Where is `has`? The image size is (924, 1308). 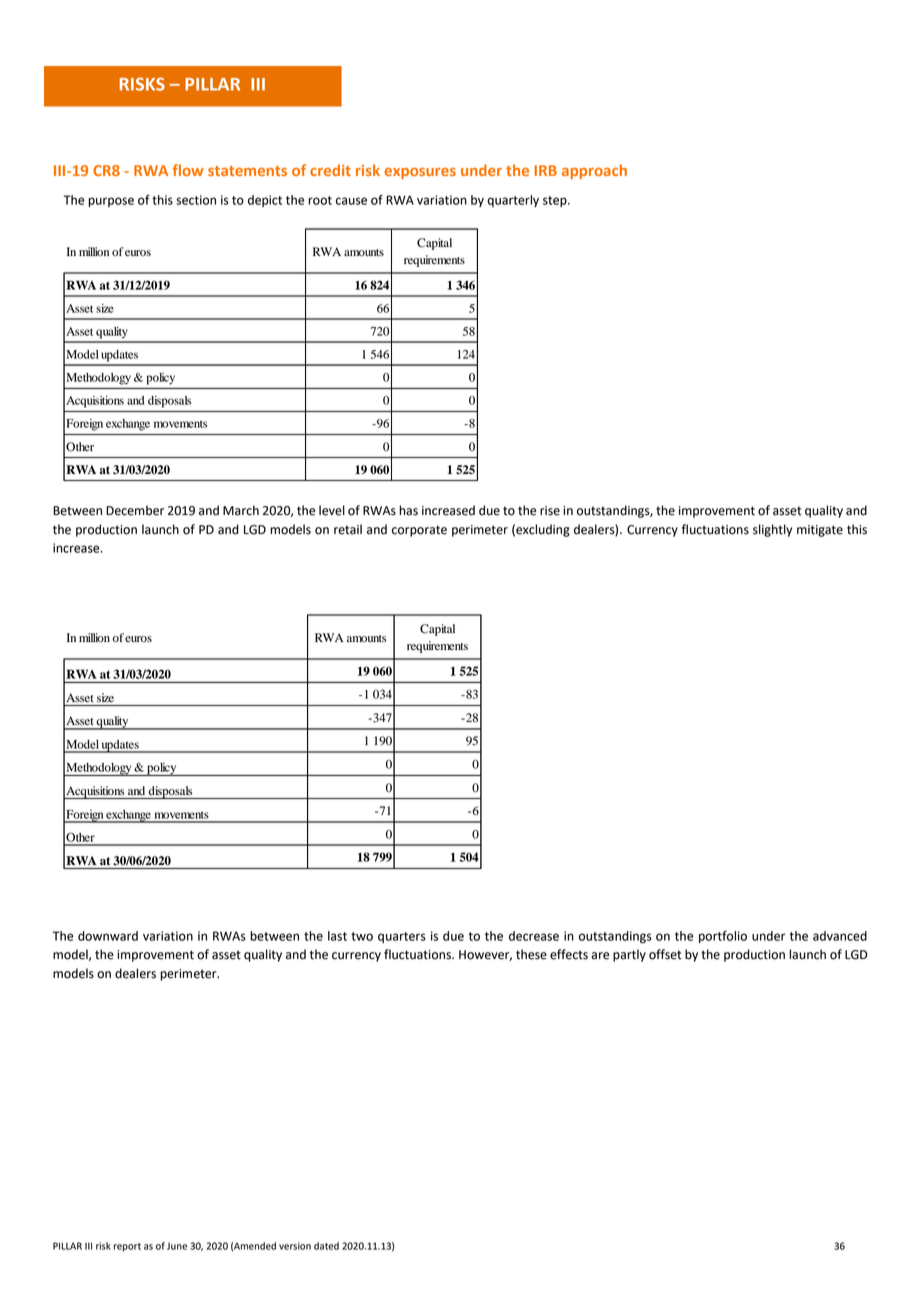
has is located at coordinates (408, 510).
